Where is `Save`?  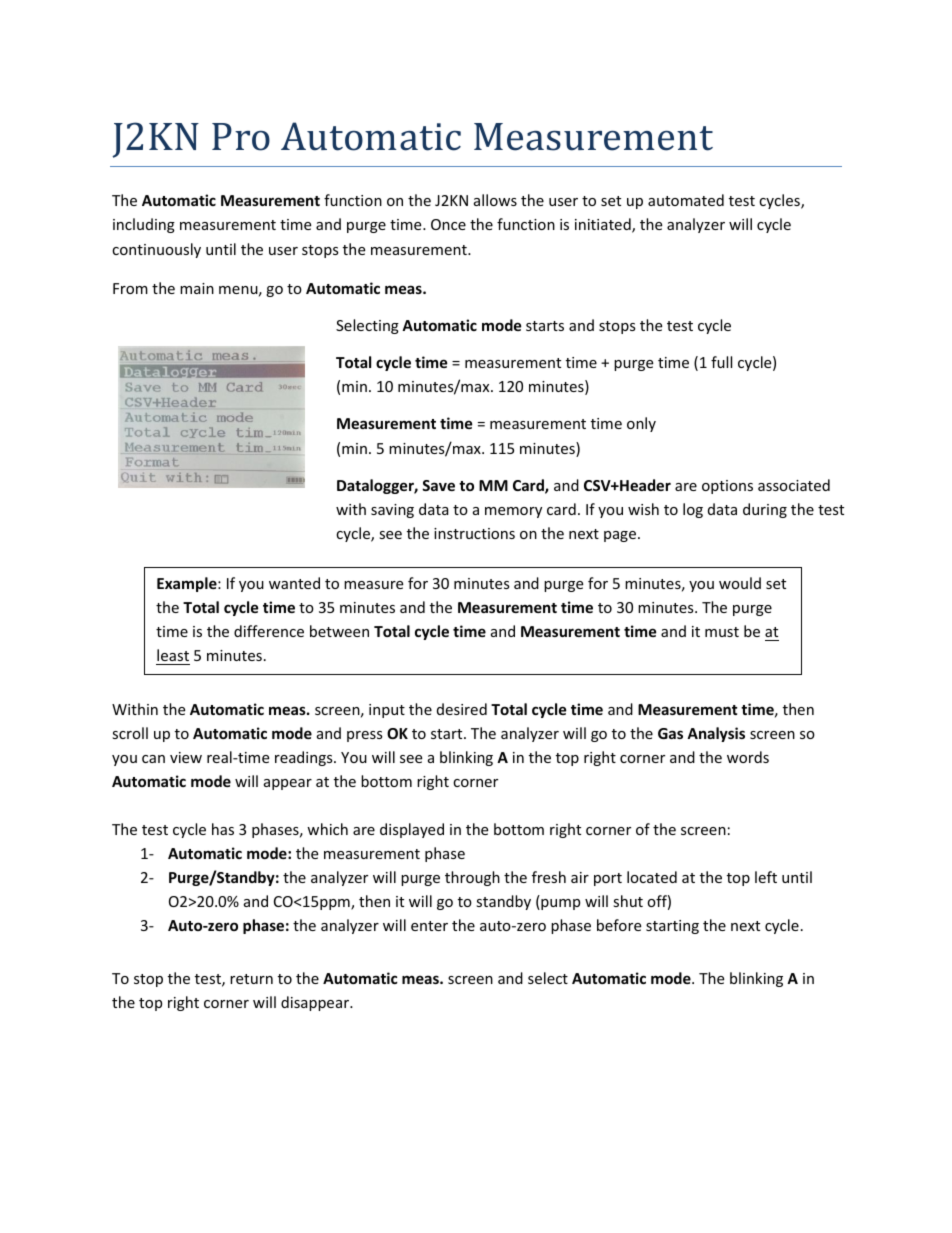 Save is located at coordinates (438, 485).
